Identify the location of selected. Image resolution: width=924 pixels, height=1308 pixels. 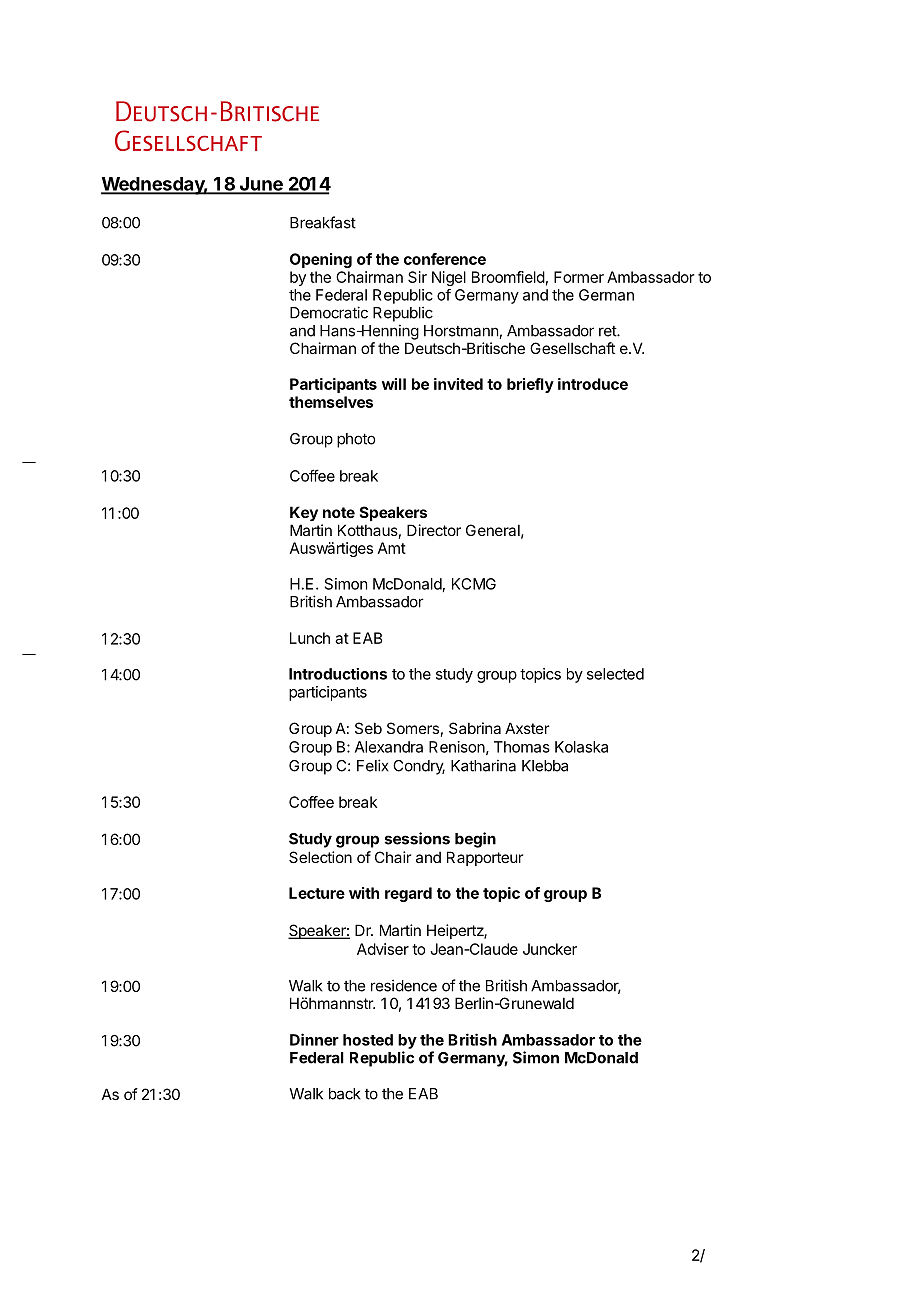
(615, 674).
